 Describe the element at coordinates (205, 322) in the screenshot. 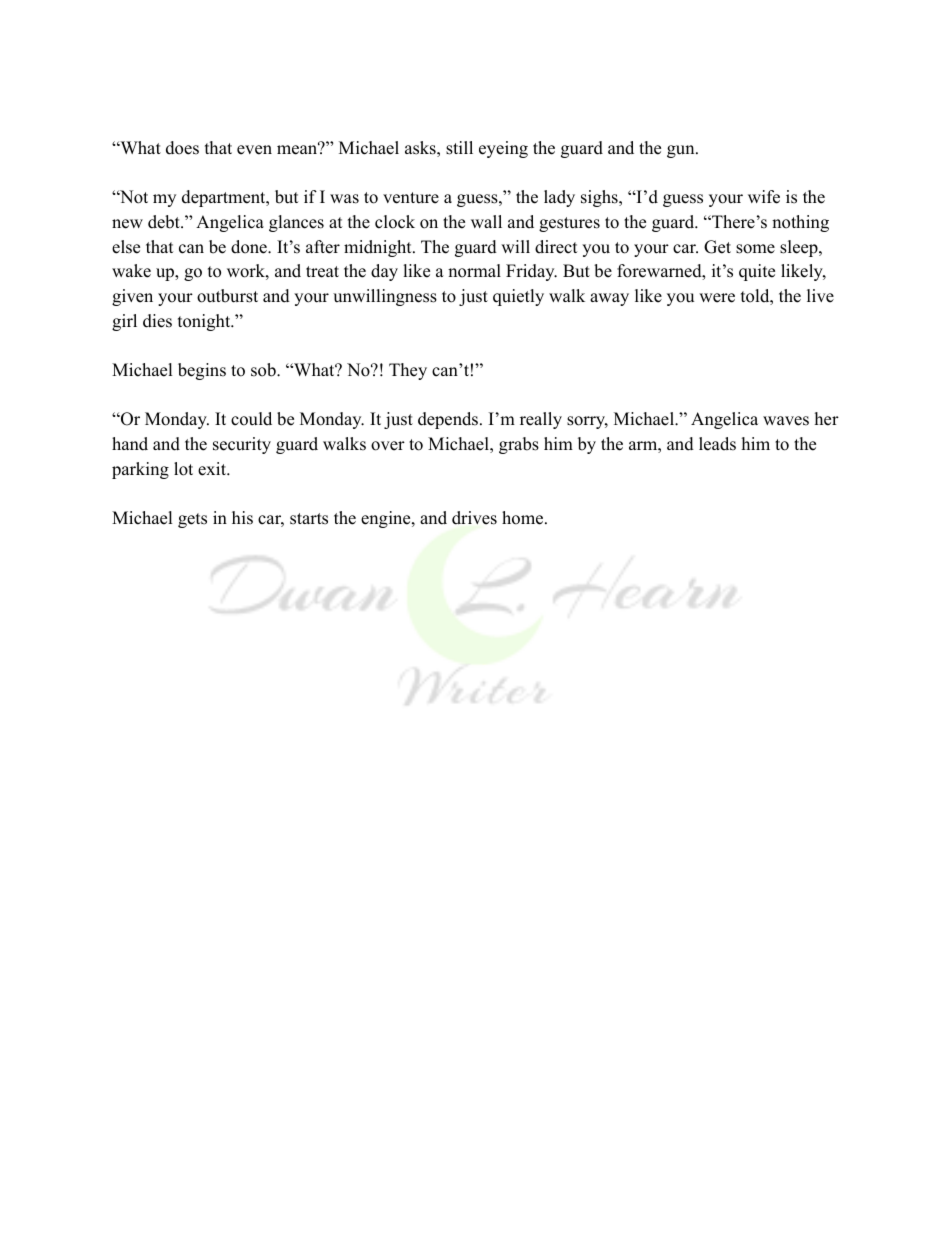

I see `tonight` at that location.
